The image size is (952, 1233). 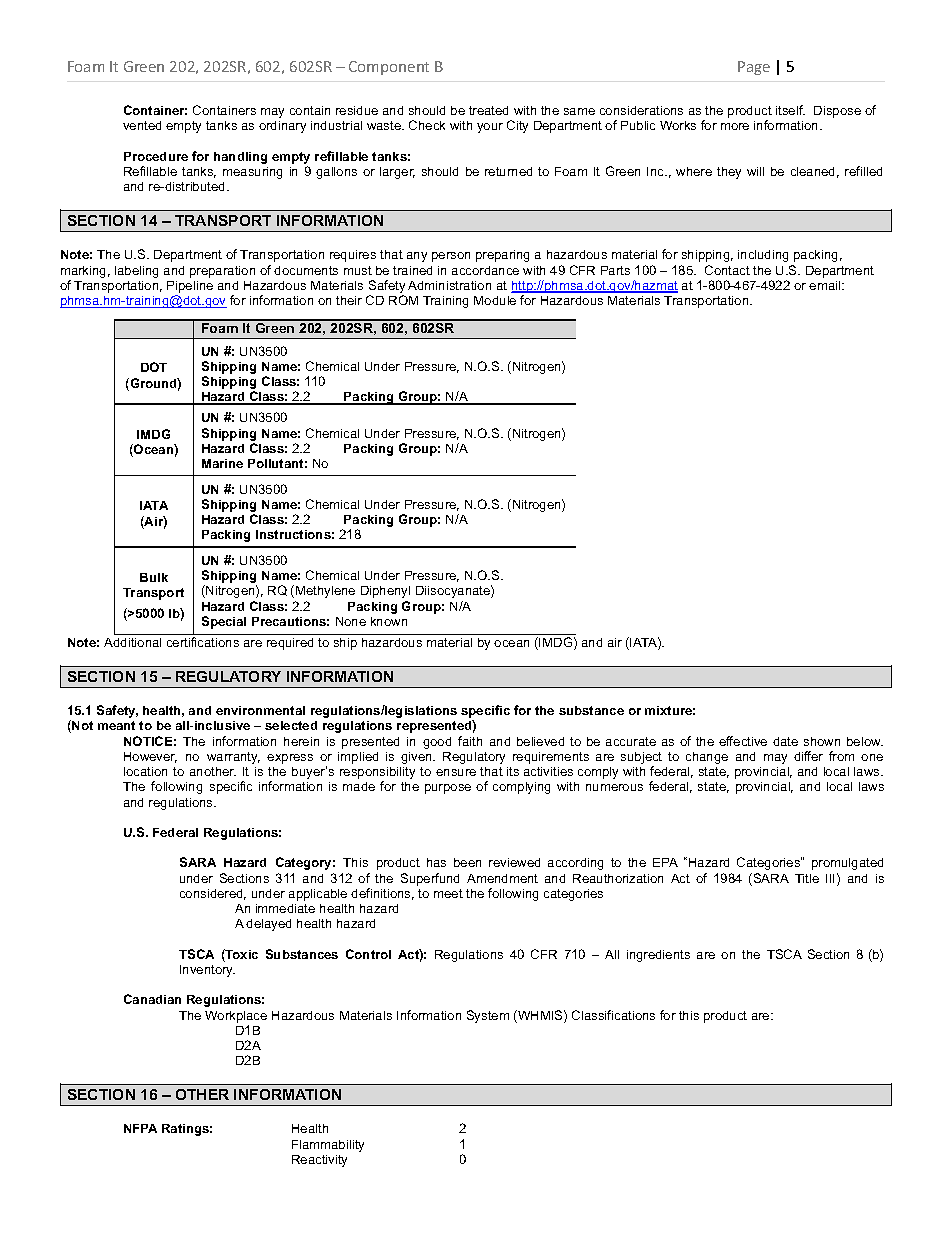 I want to click on vented, so click(x=142, y=125).
